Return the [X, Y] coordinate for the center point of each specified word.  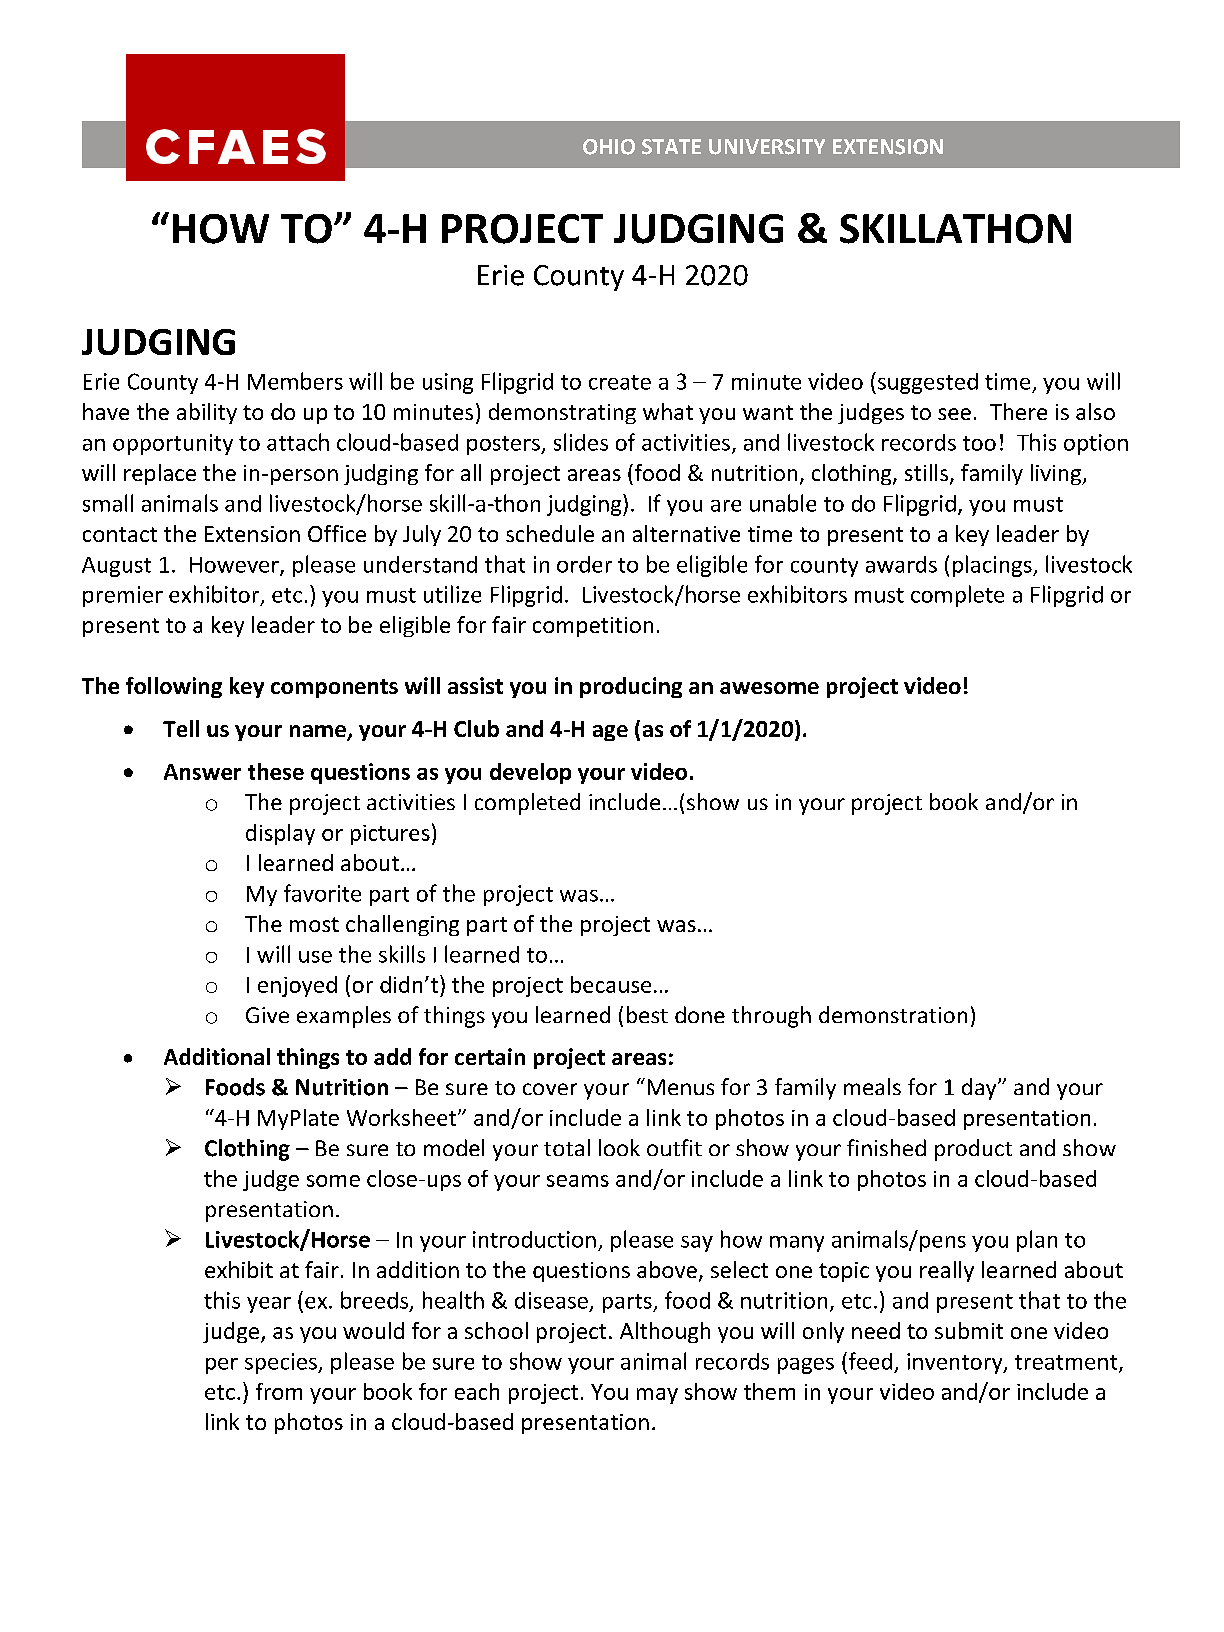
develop [530, 773]
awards [901, 564]
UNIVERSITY [767, 147]
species [282, 1363]
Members [295, 381]
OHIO [609, 147]
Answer [202, 772]
